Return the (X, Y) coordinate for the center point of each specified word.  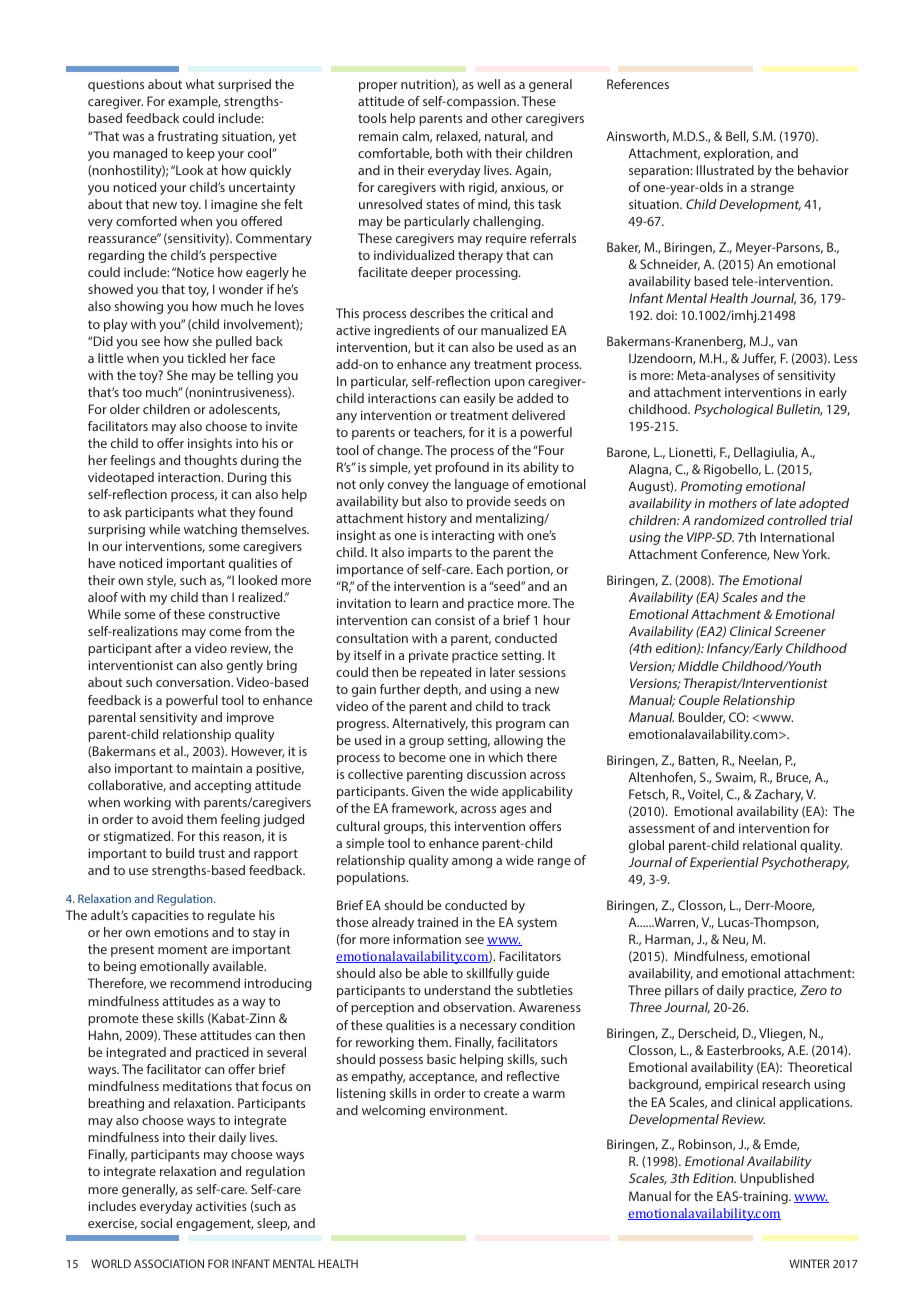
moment (182, 949)
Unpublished (777, 1179)
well (488, 84)
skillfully (489, 974)
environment (468, 1110)
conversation (194, 682)
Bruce (794, 778)
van (787, 342)
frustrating (187, 137)
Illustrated (725, 170)
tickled (206, 358)
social (156, 1223)
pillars (682, 991)
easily (480, 399)
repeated (445, 673)
